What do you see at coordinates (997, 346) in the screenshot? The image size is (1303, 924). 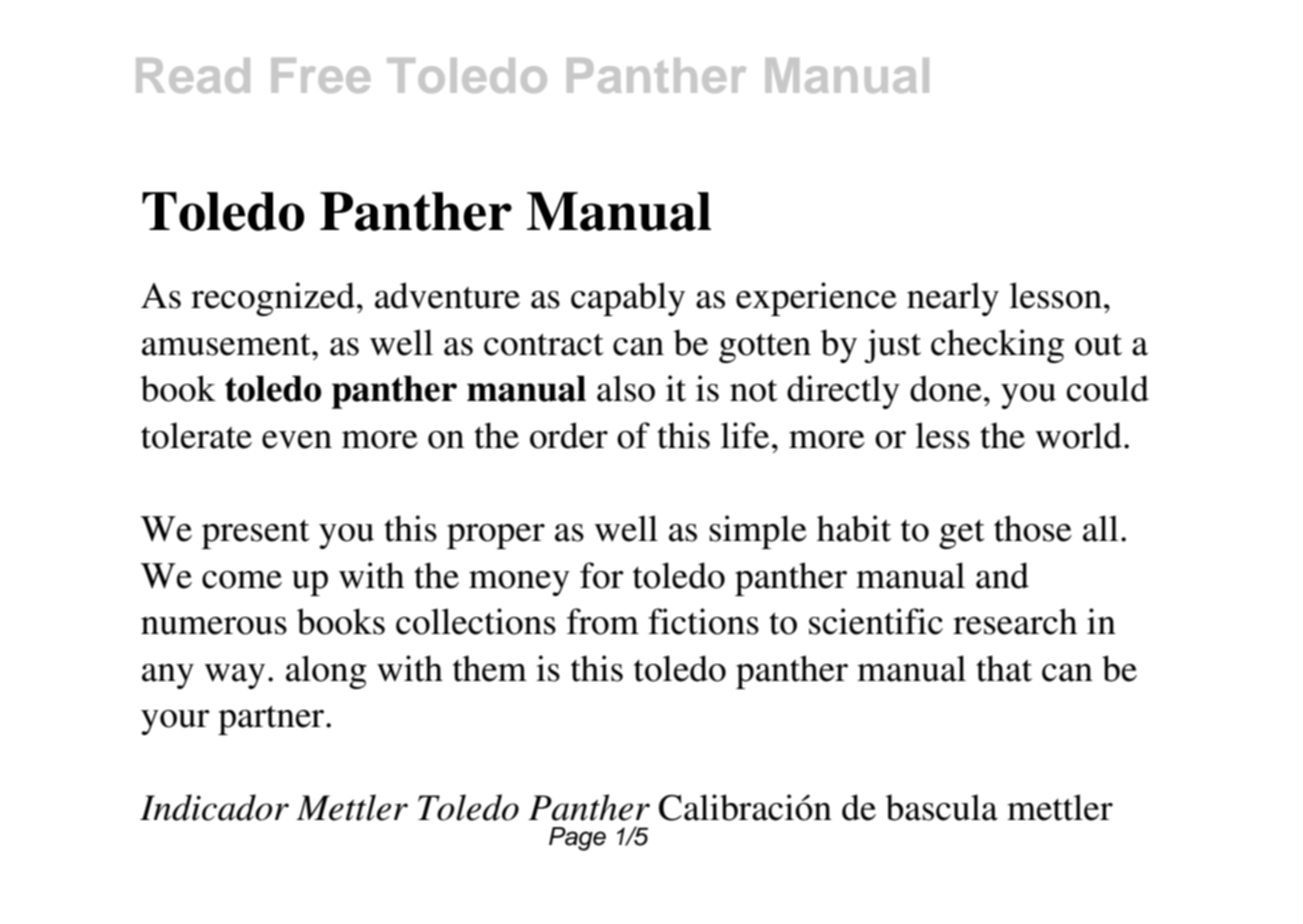 I see `checking` at bounding box center [997, 346].
